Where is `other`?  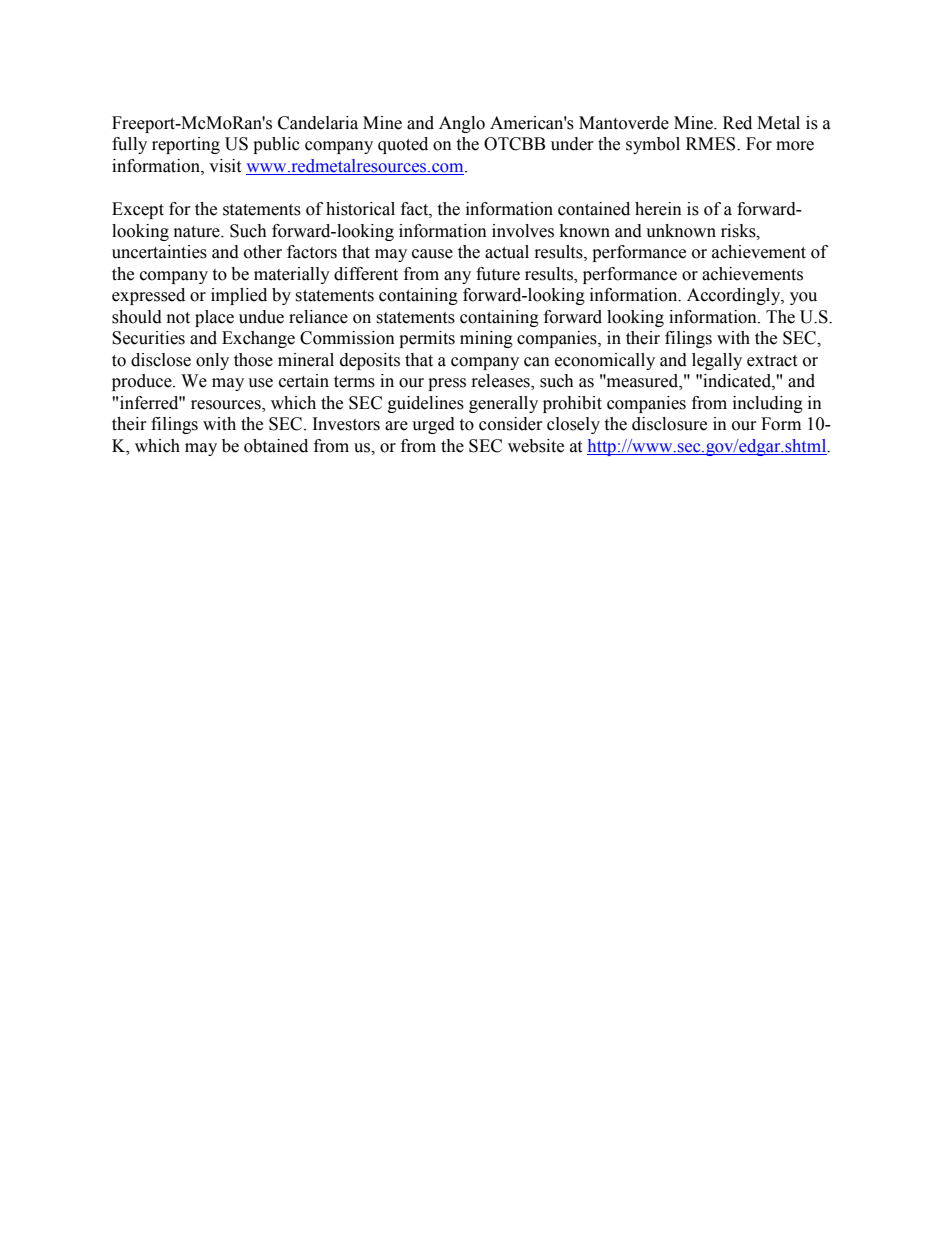
other is located at coordinates (263, 252).
